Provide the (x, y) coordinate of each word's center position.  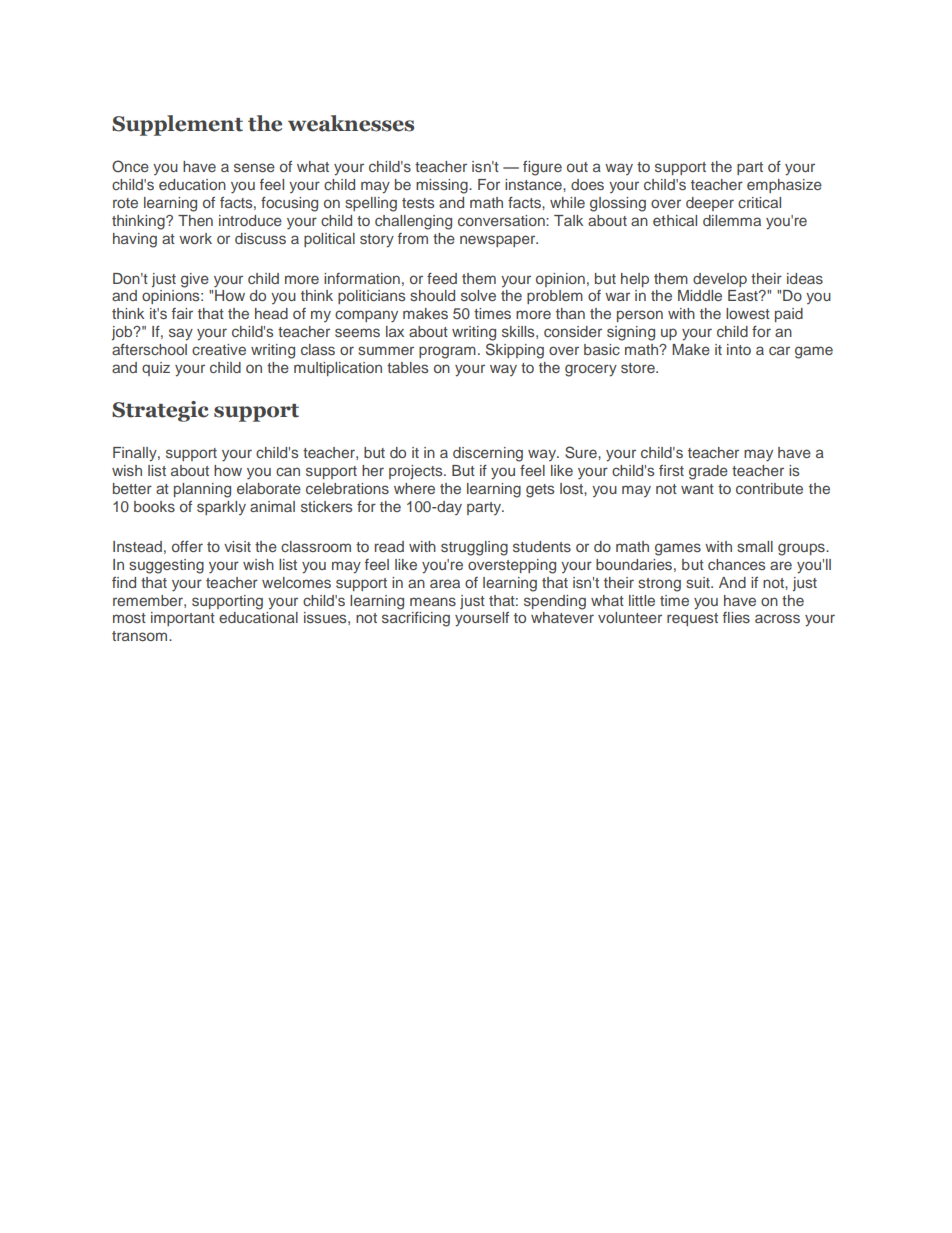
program (447, 352)
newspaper (499, 241)
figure (542, 168)
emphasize (784, 186)
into (739, 349)
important (183, 619)
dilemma (732, 220)
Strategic (160, 411)
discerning (488, 454)
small (755, 546)
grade (708, 472)
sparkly (221, 508)
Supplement (177, 125)
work (195, 238)
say (181, 334)
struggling (474, 548)
